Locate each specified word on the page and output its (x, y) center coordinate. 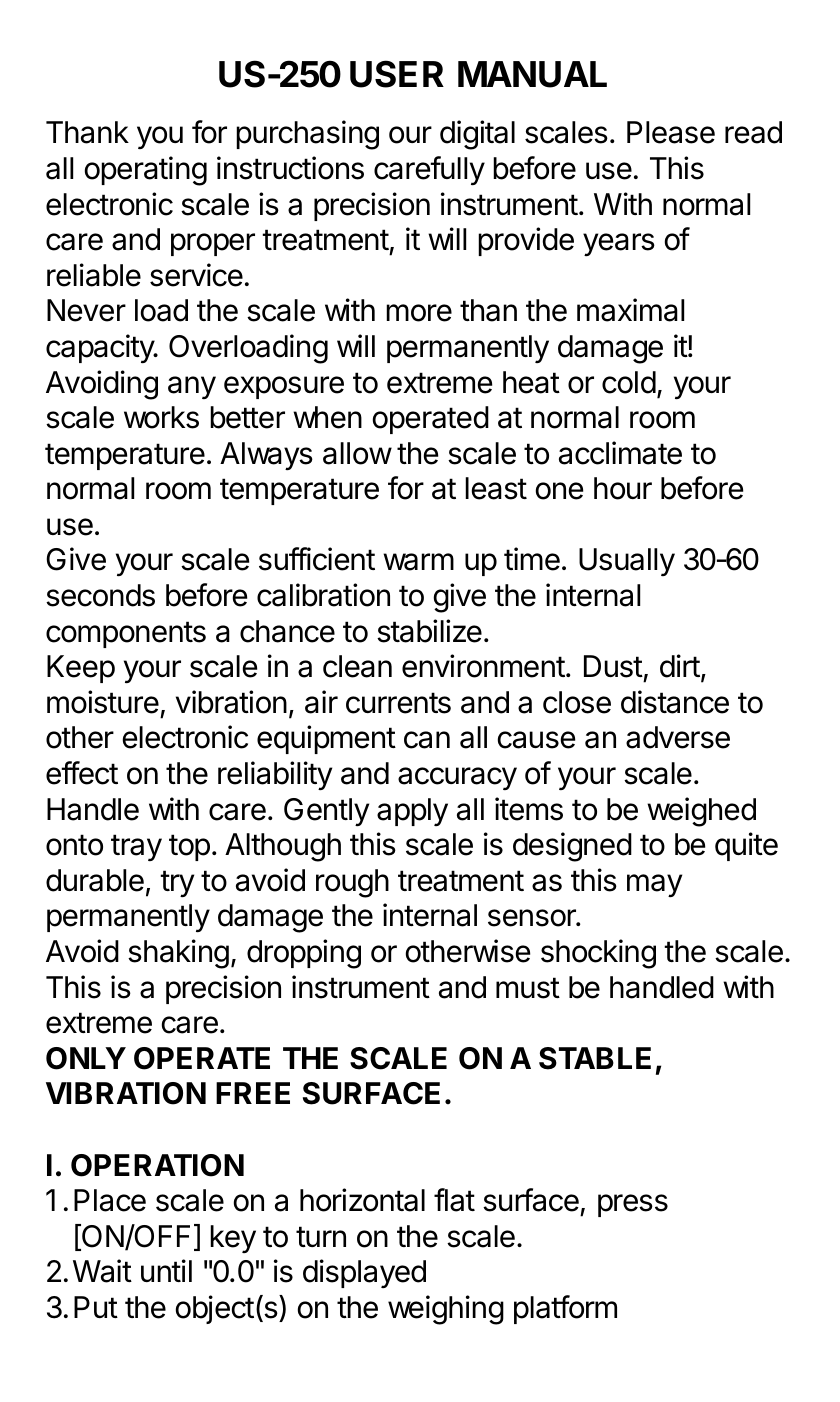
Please (671, 132)
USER (397, 74)
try (177, 883)
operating (146, 171)
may (654, 885)
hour (623, 488)
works (161, 417)
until (166, 1270)
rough (352, 883)
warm (418, 562)
